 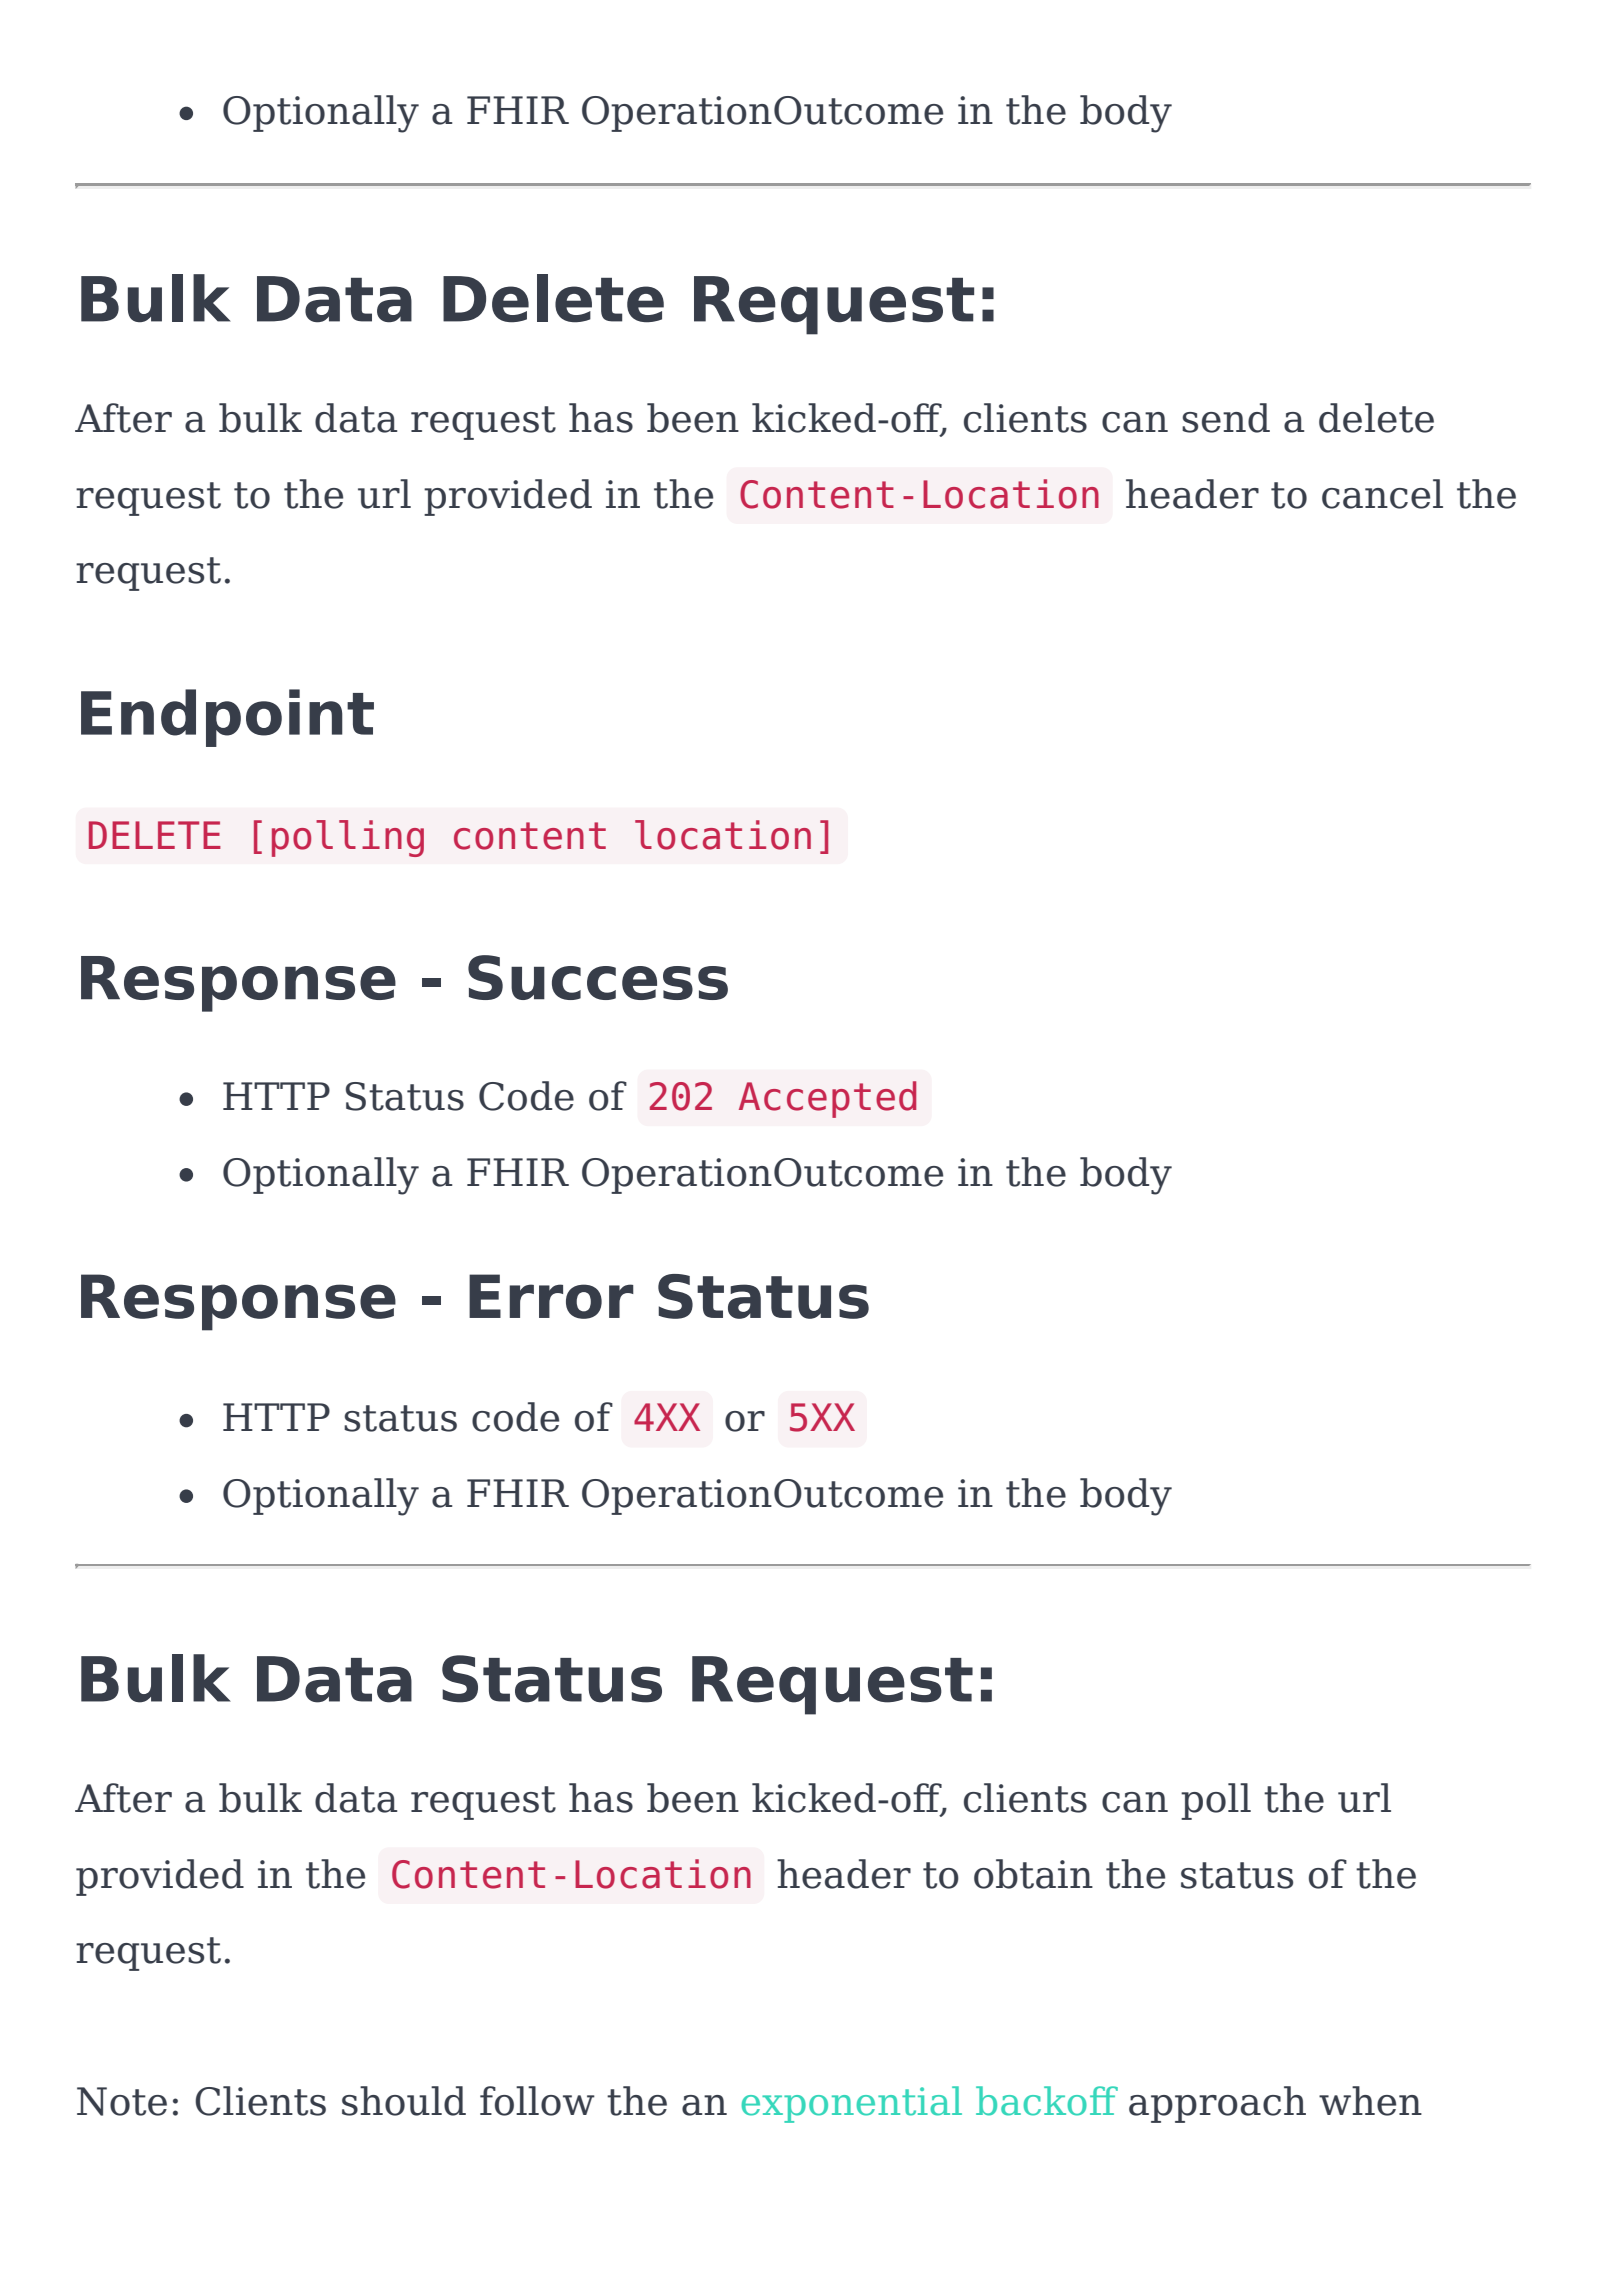 I want to click on Note, so click(x=122, y=2101).
